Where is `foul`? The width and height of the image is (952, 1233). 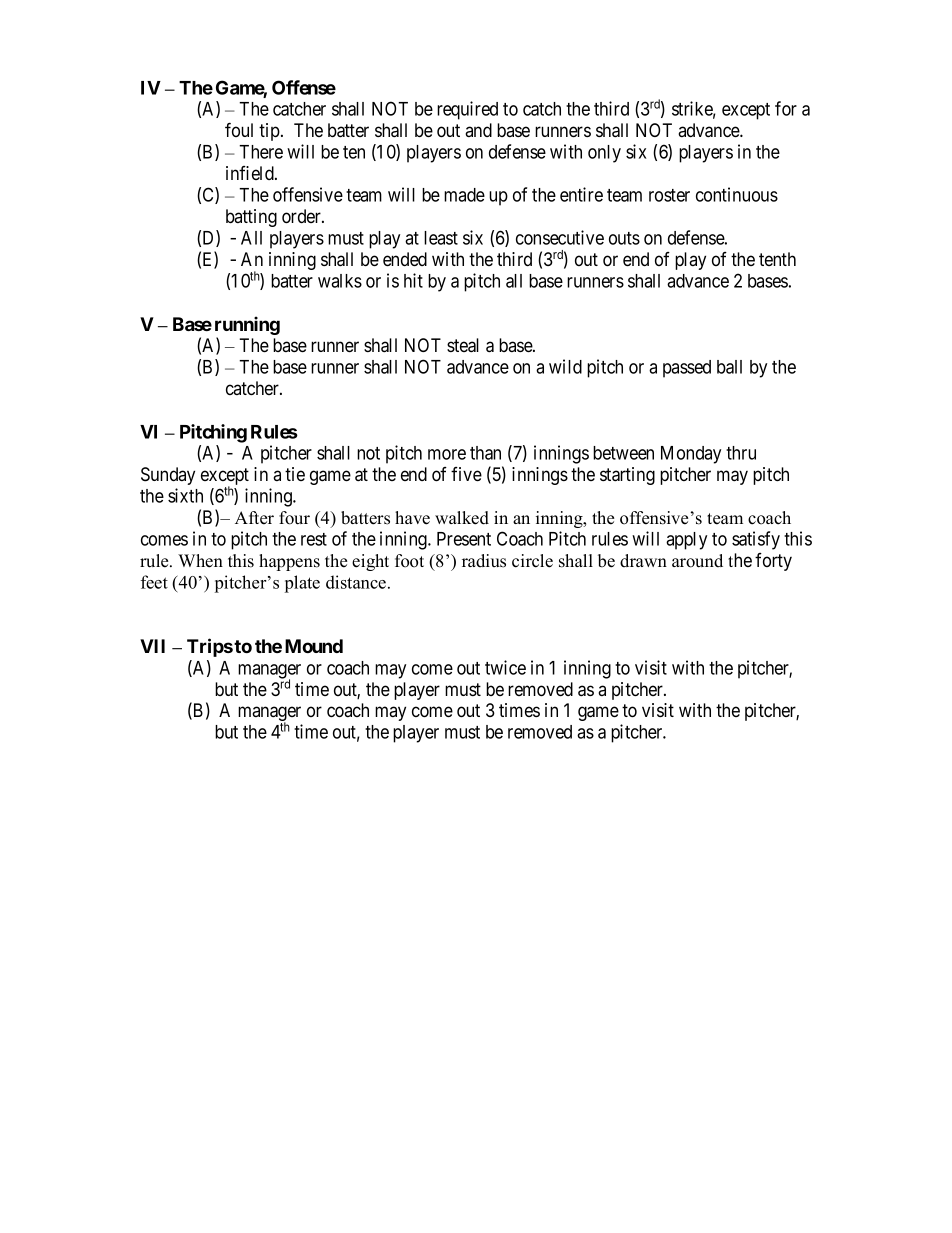 foul is located at coordinates (239, 129).
